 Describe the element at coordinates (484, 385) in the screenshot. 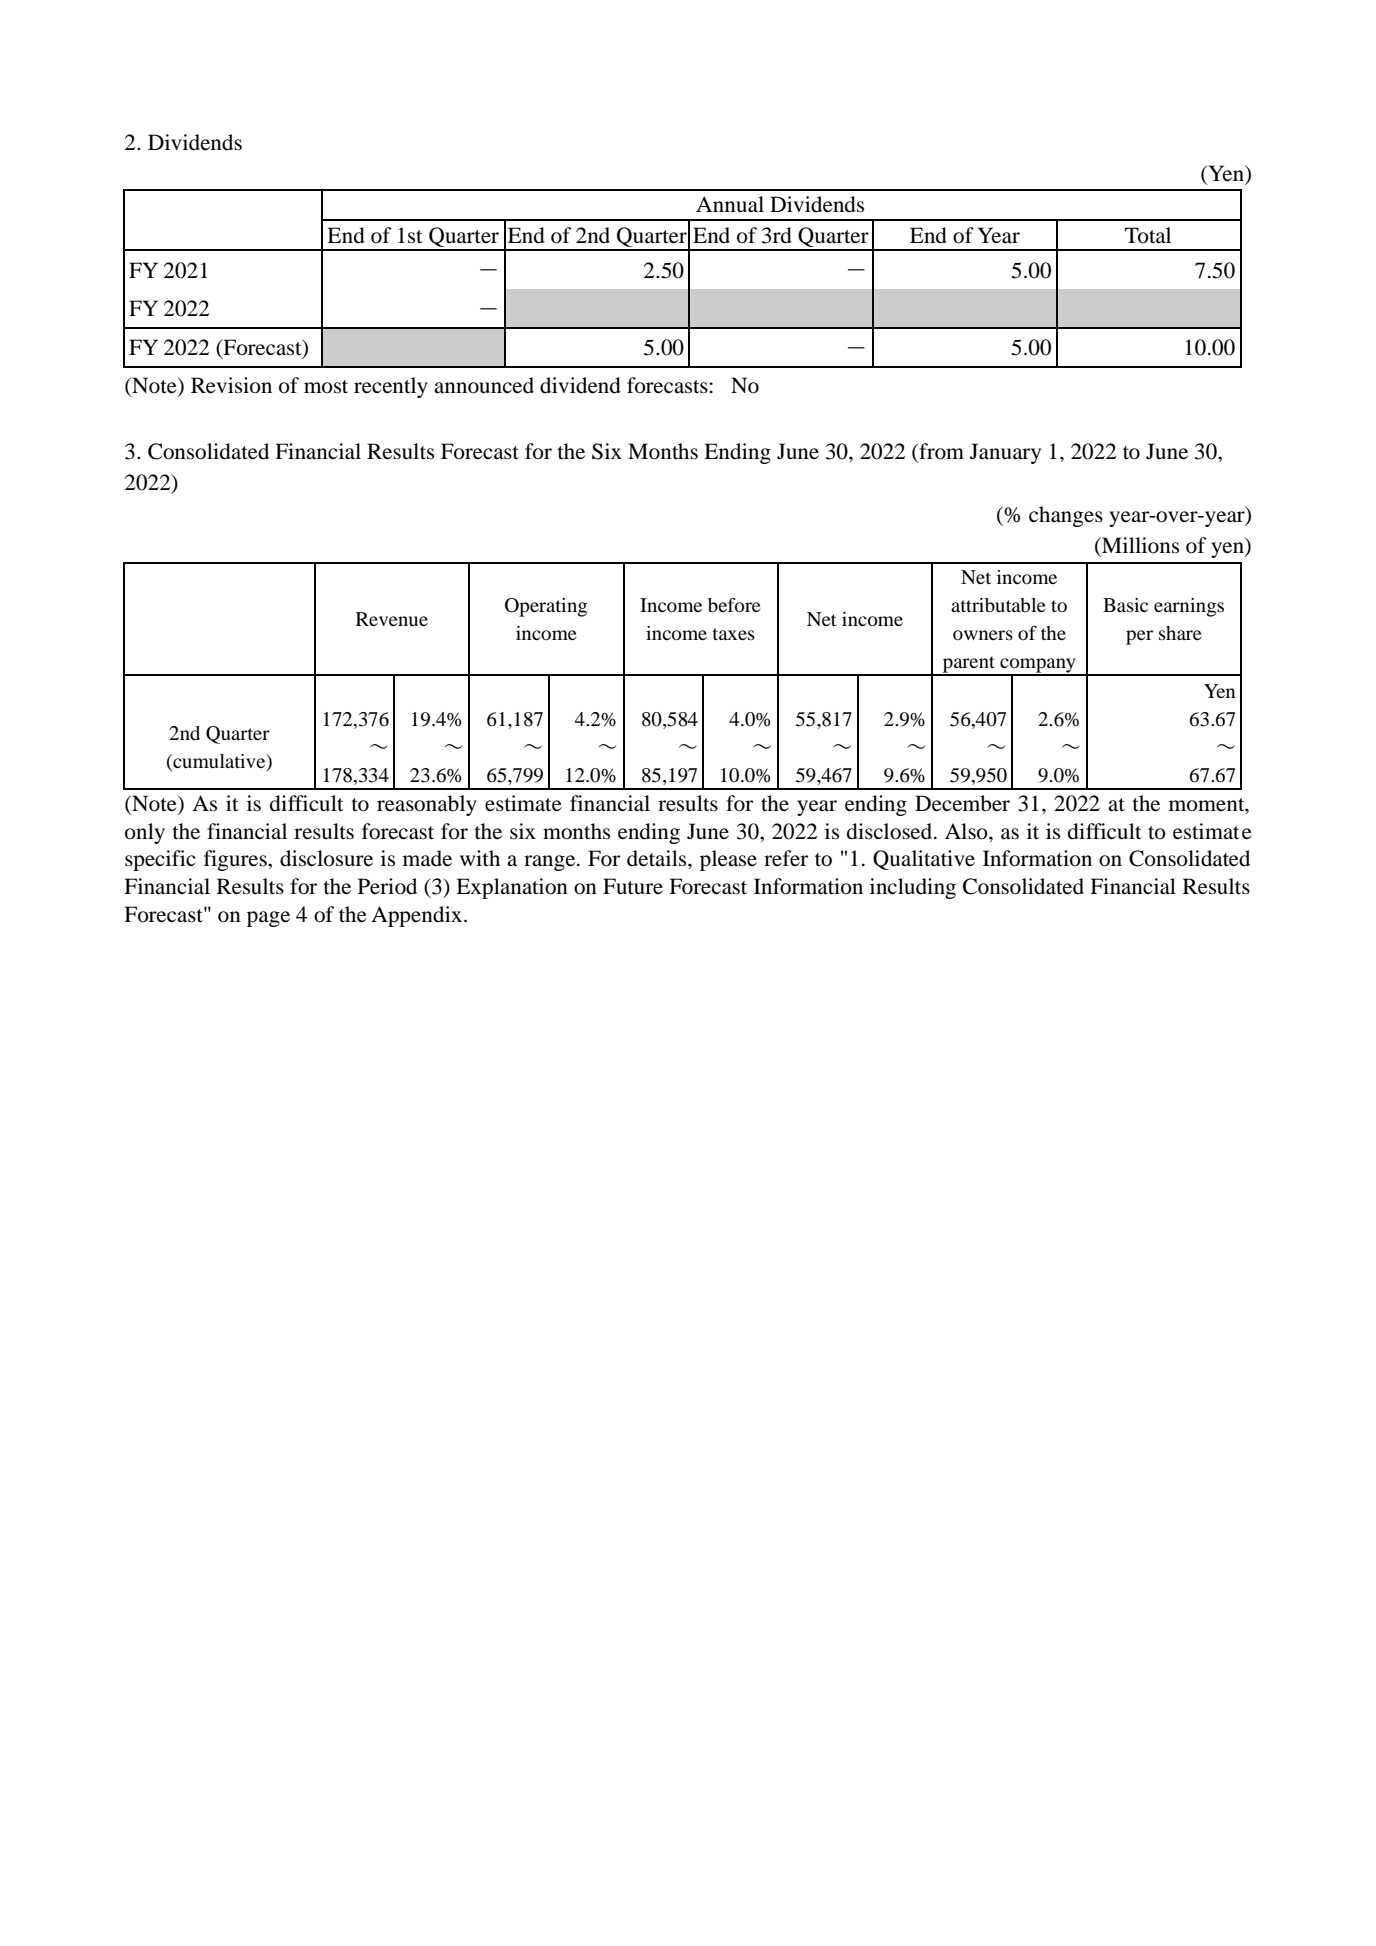

I see `announced` at that location.
